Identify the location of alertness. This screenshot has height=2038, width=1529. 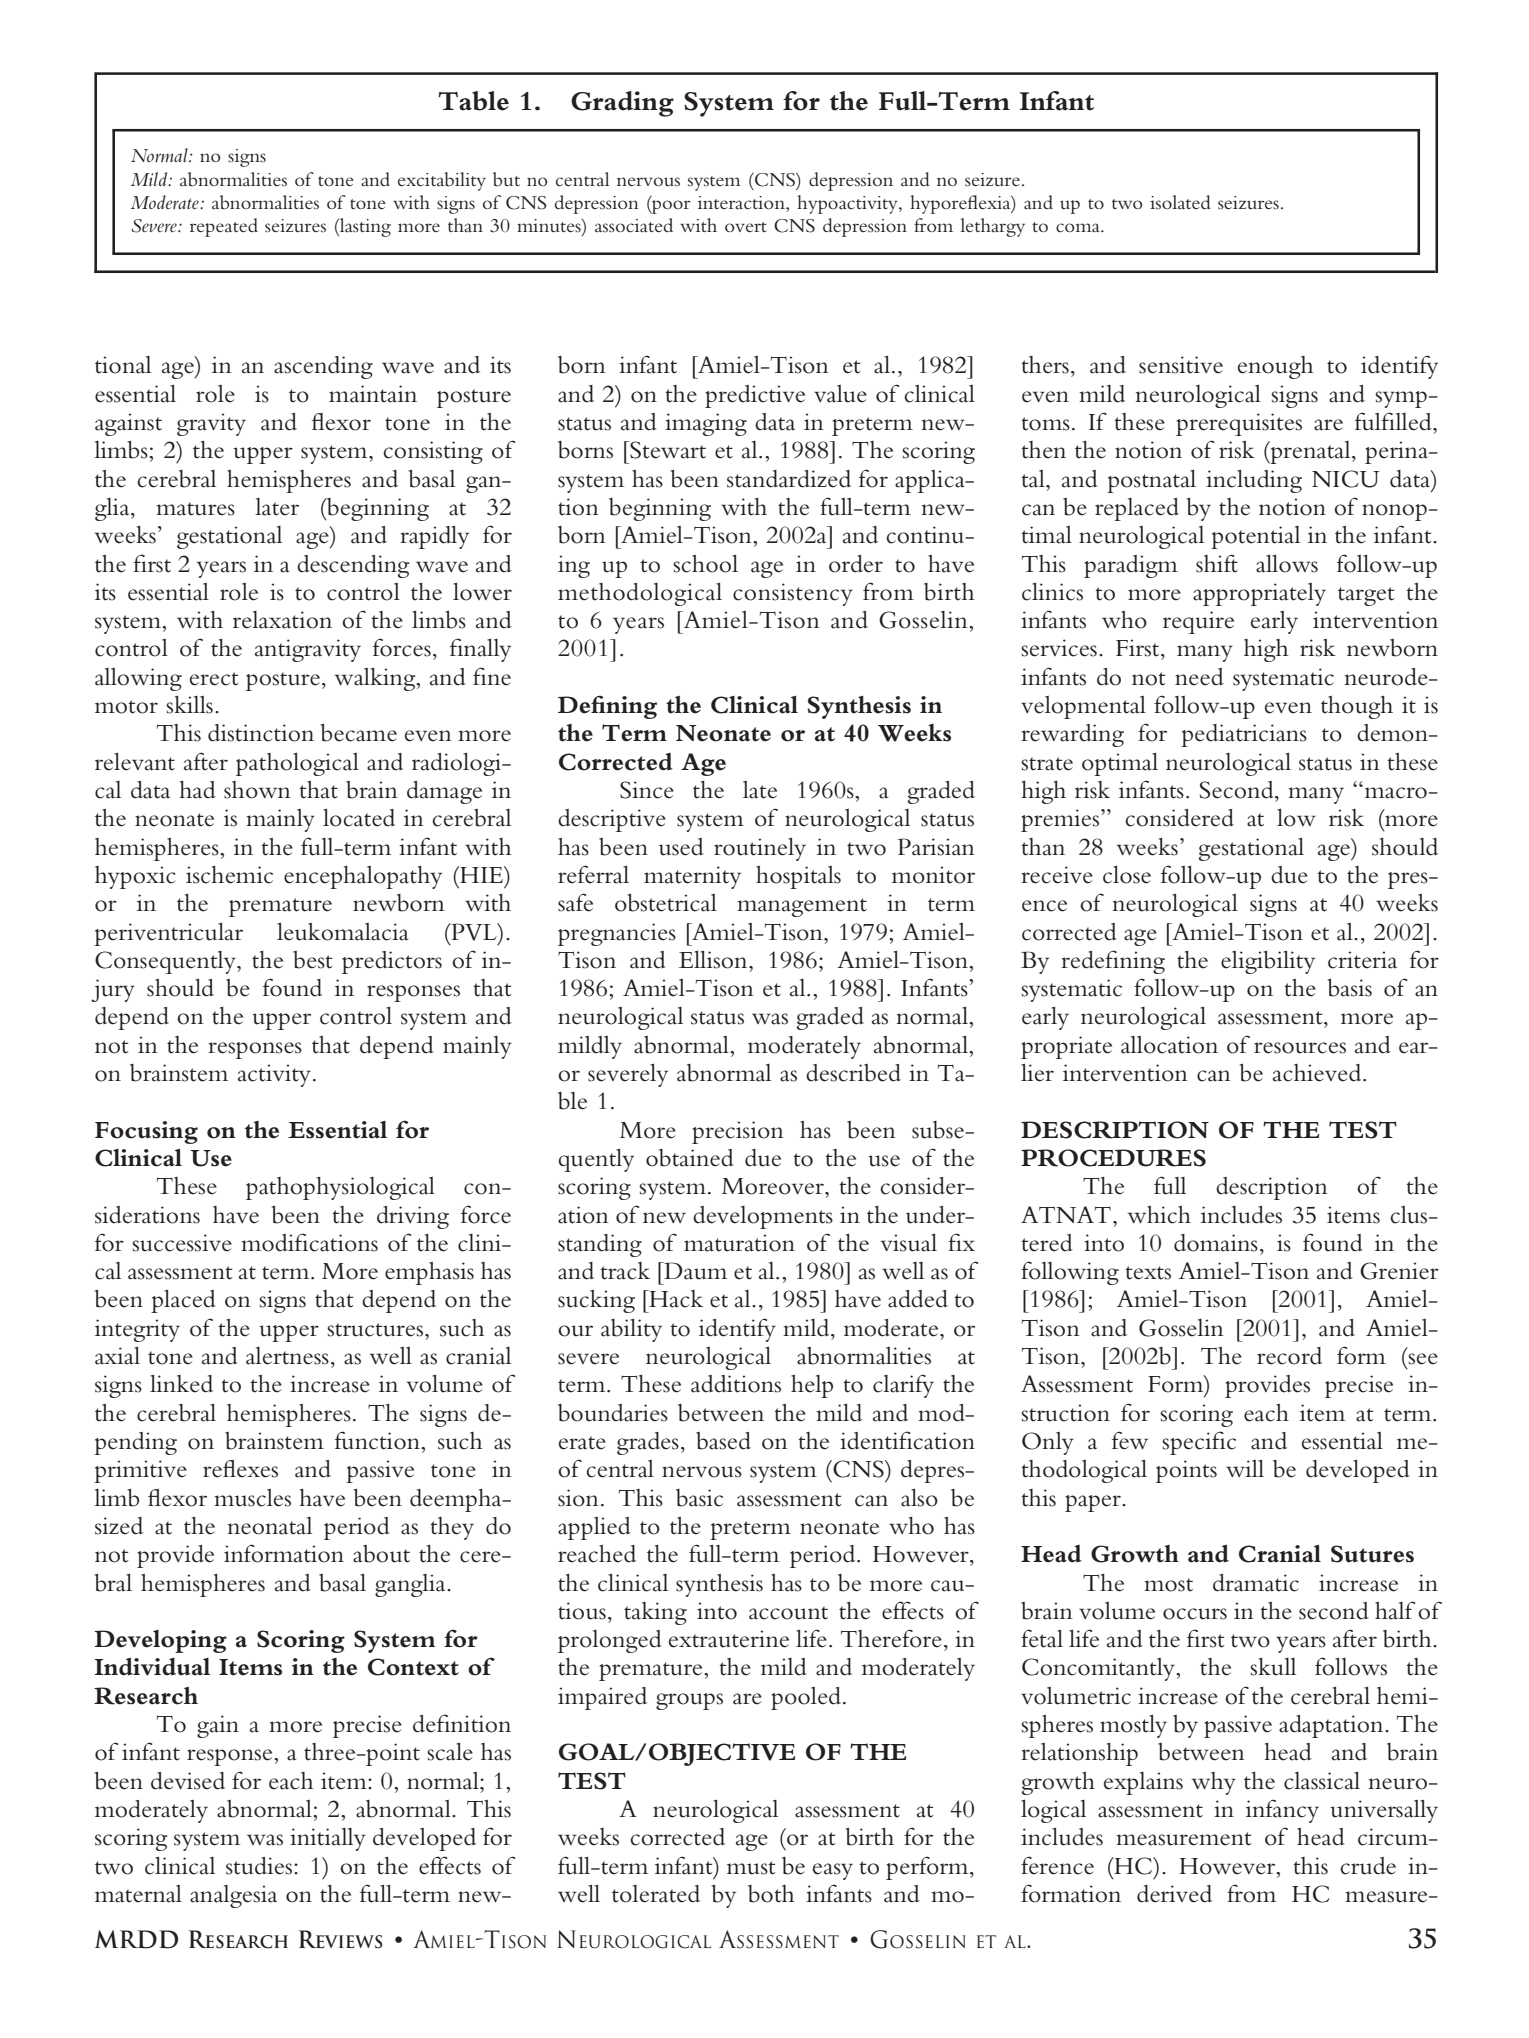
(287, 1356).
